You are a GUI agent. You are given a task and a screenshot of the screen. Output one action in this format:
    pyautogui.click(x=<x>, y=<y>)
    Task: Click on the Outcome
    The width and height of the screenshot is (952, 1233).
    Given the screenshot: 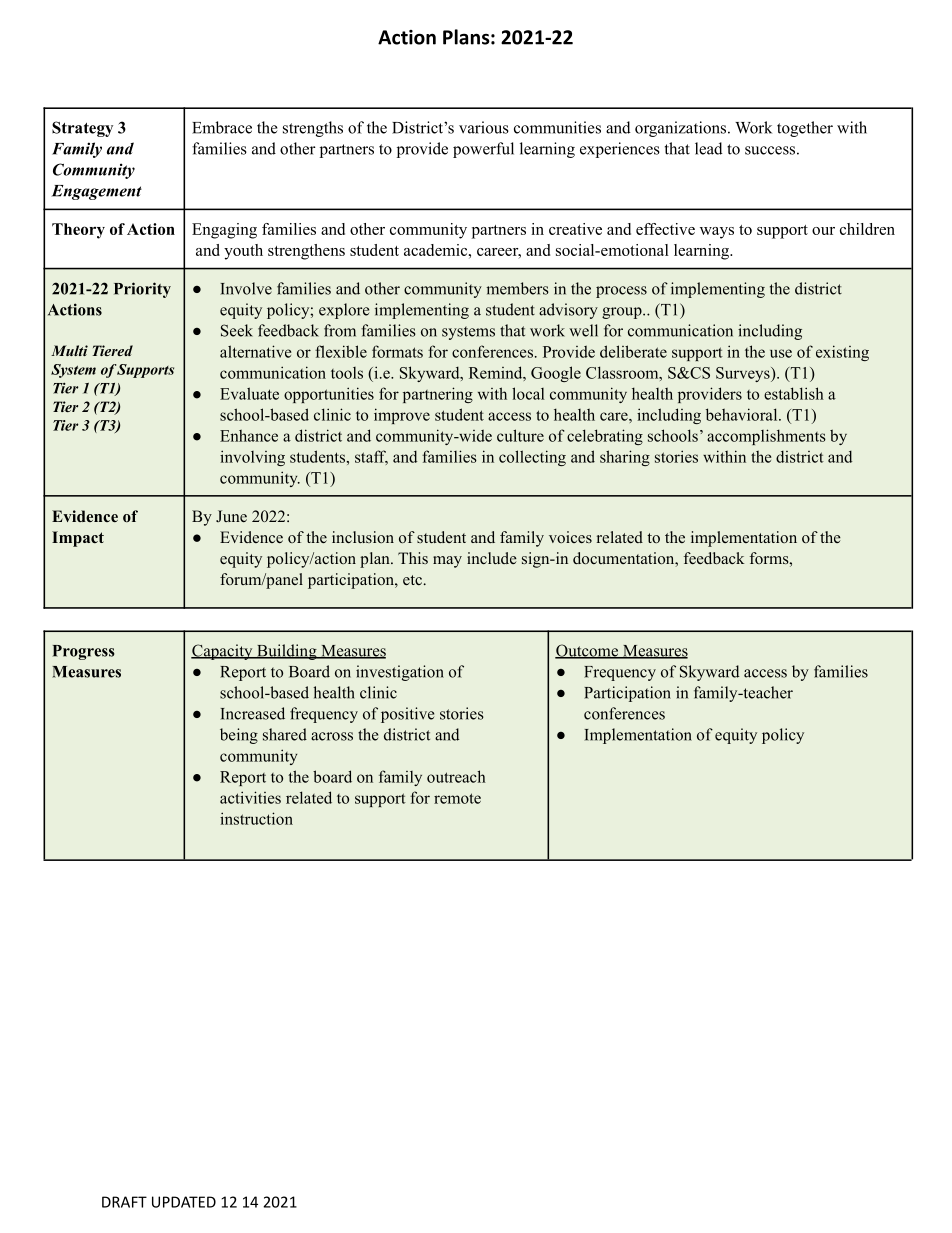 What is the action you would take?
    pyautogui.click(x=587, y=651)
